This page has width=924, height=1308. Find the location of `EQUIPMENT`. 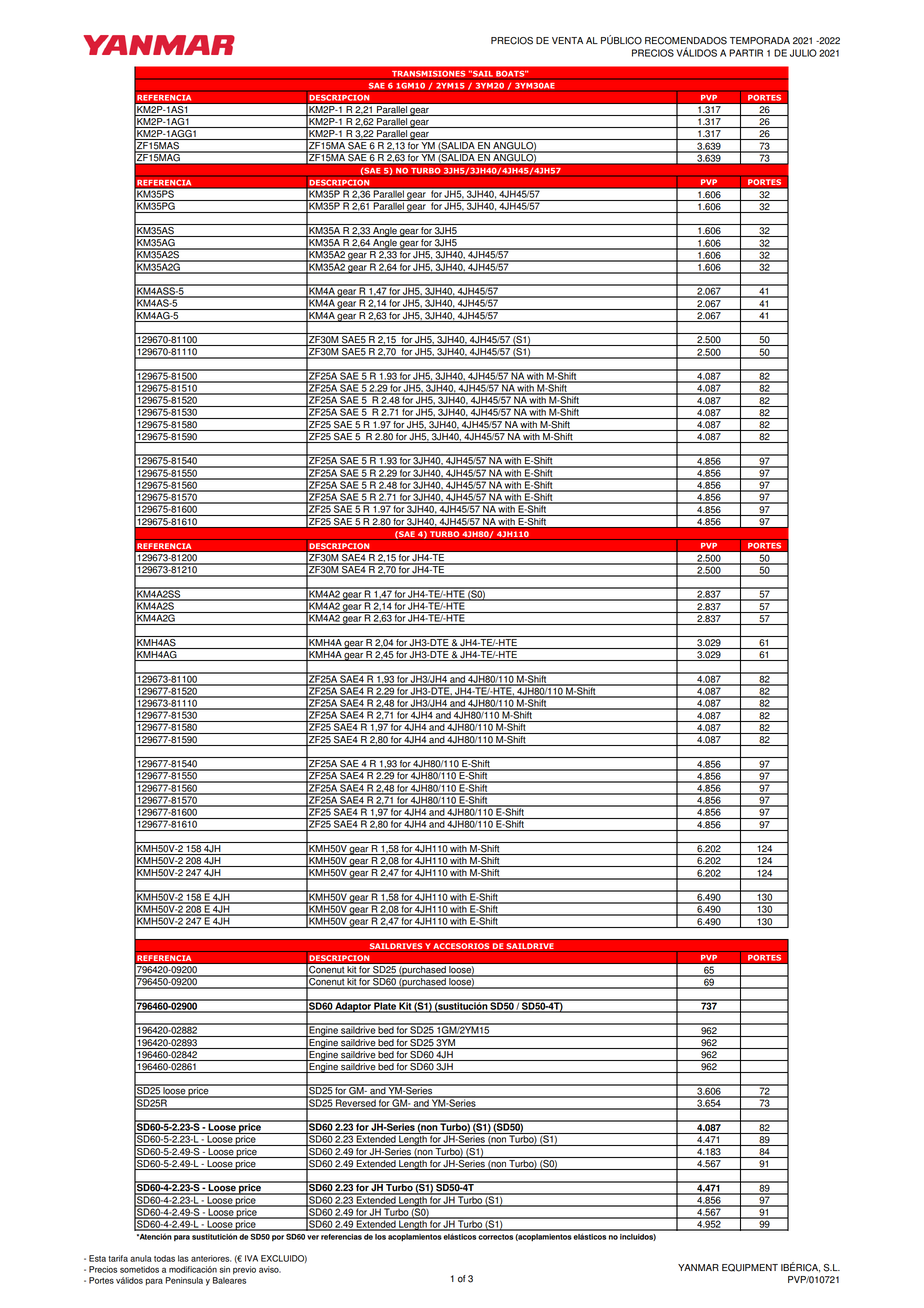

EQUIPMENT is located at coordinates (750, 1268).
